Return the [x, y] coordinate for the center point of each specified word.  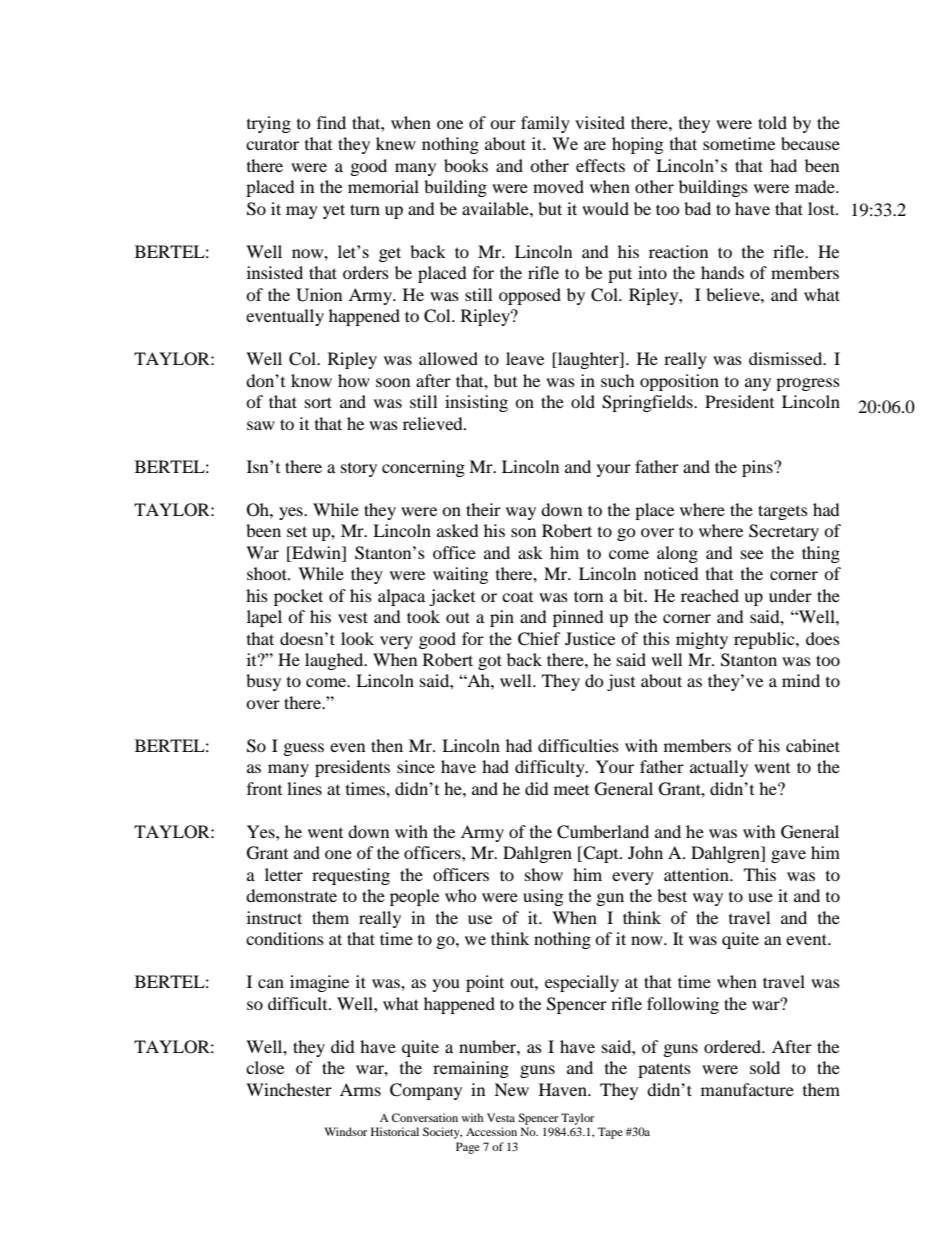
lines [304, 788]
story [359, 470]
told [772, 122]
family [545, 124]
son [523, 532]
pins [758, 468]
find [331, 122]
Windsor [346, 1131]
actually [719, 768]
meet [571, 790]
